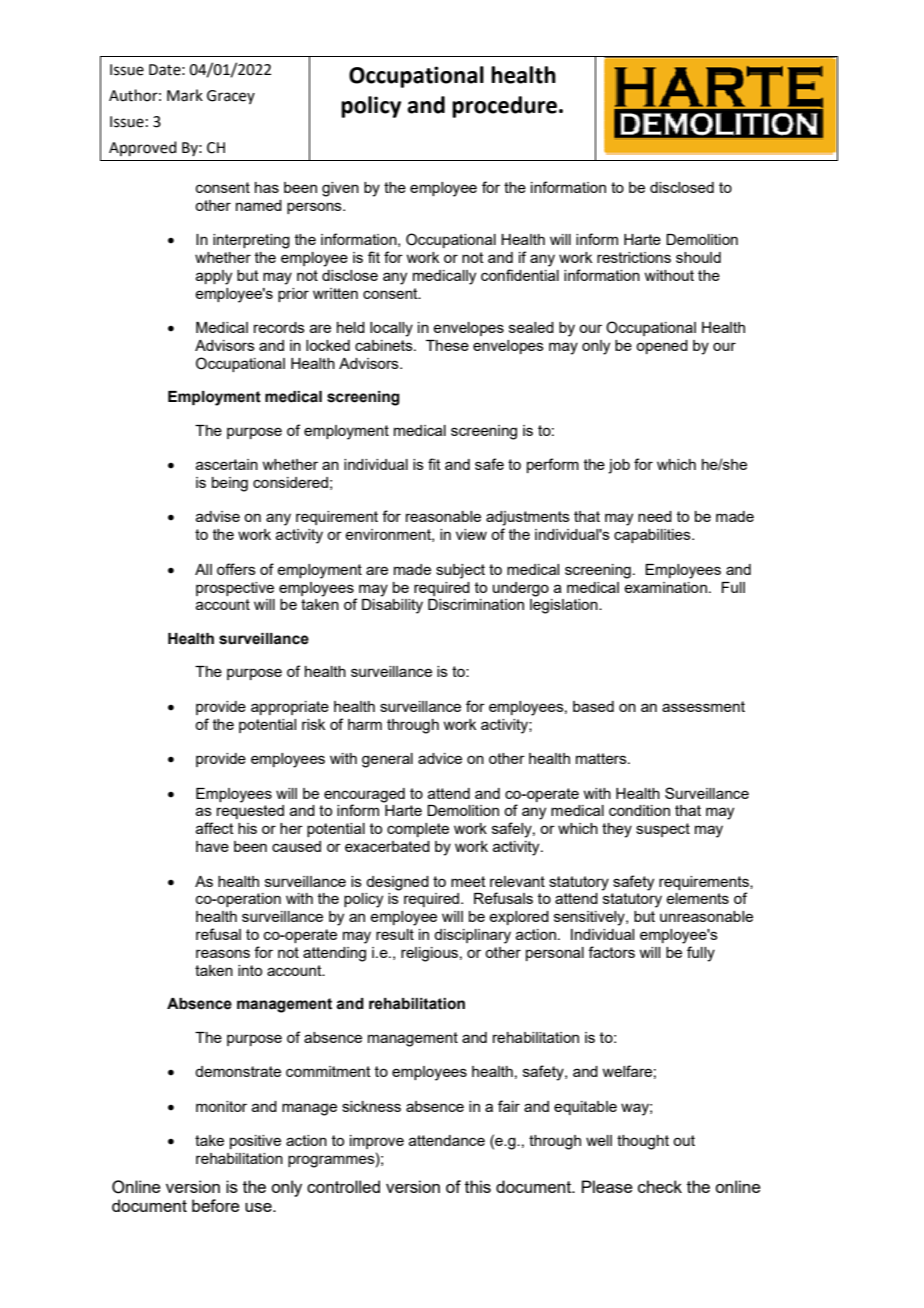  What do you see at coordinates (377, 1142) in the screenshot?
I see `improve` at bounding box center [377, 1142].
